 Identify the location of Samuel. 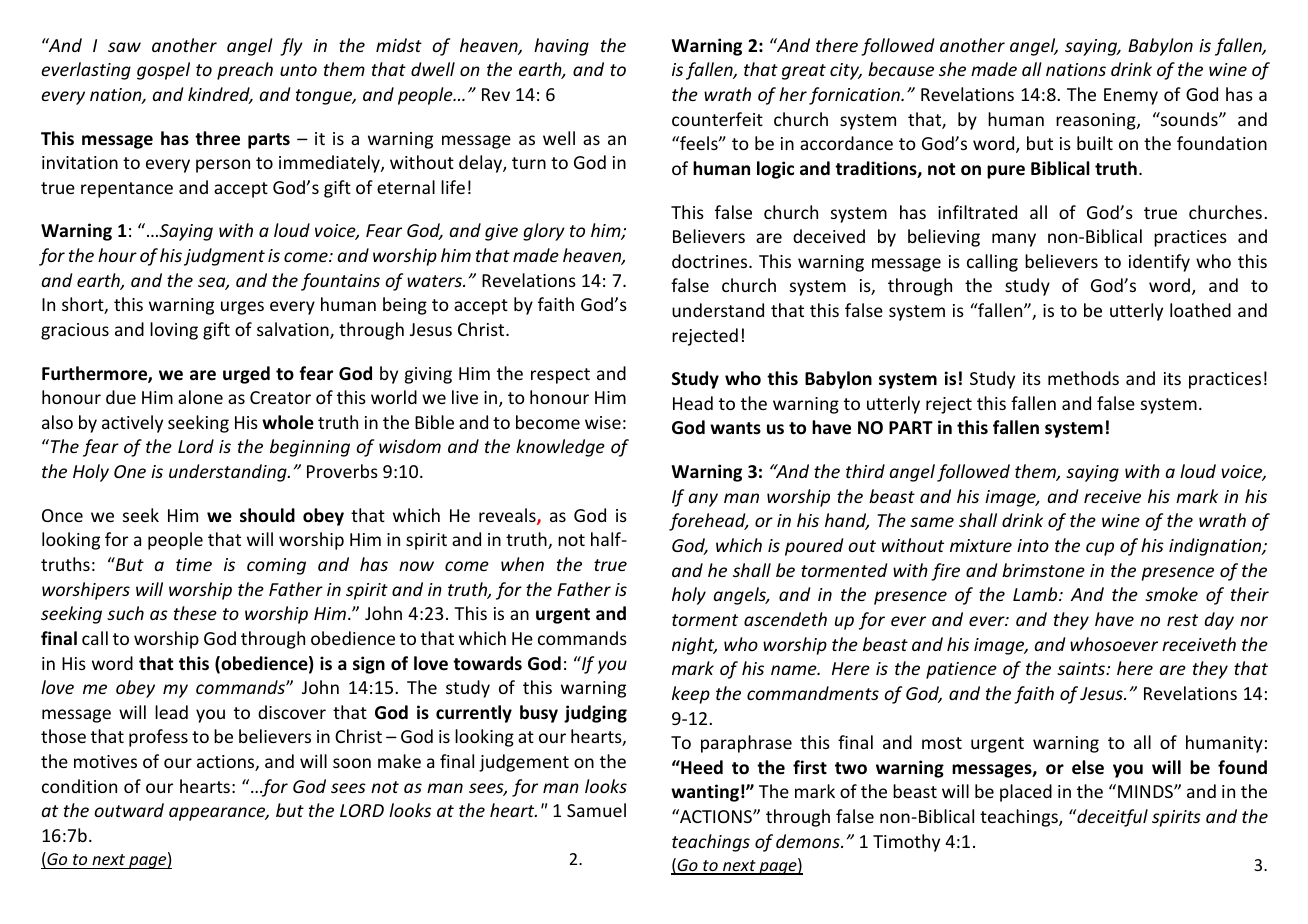
(596, 810).
